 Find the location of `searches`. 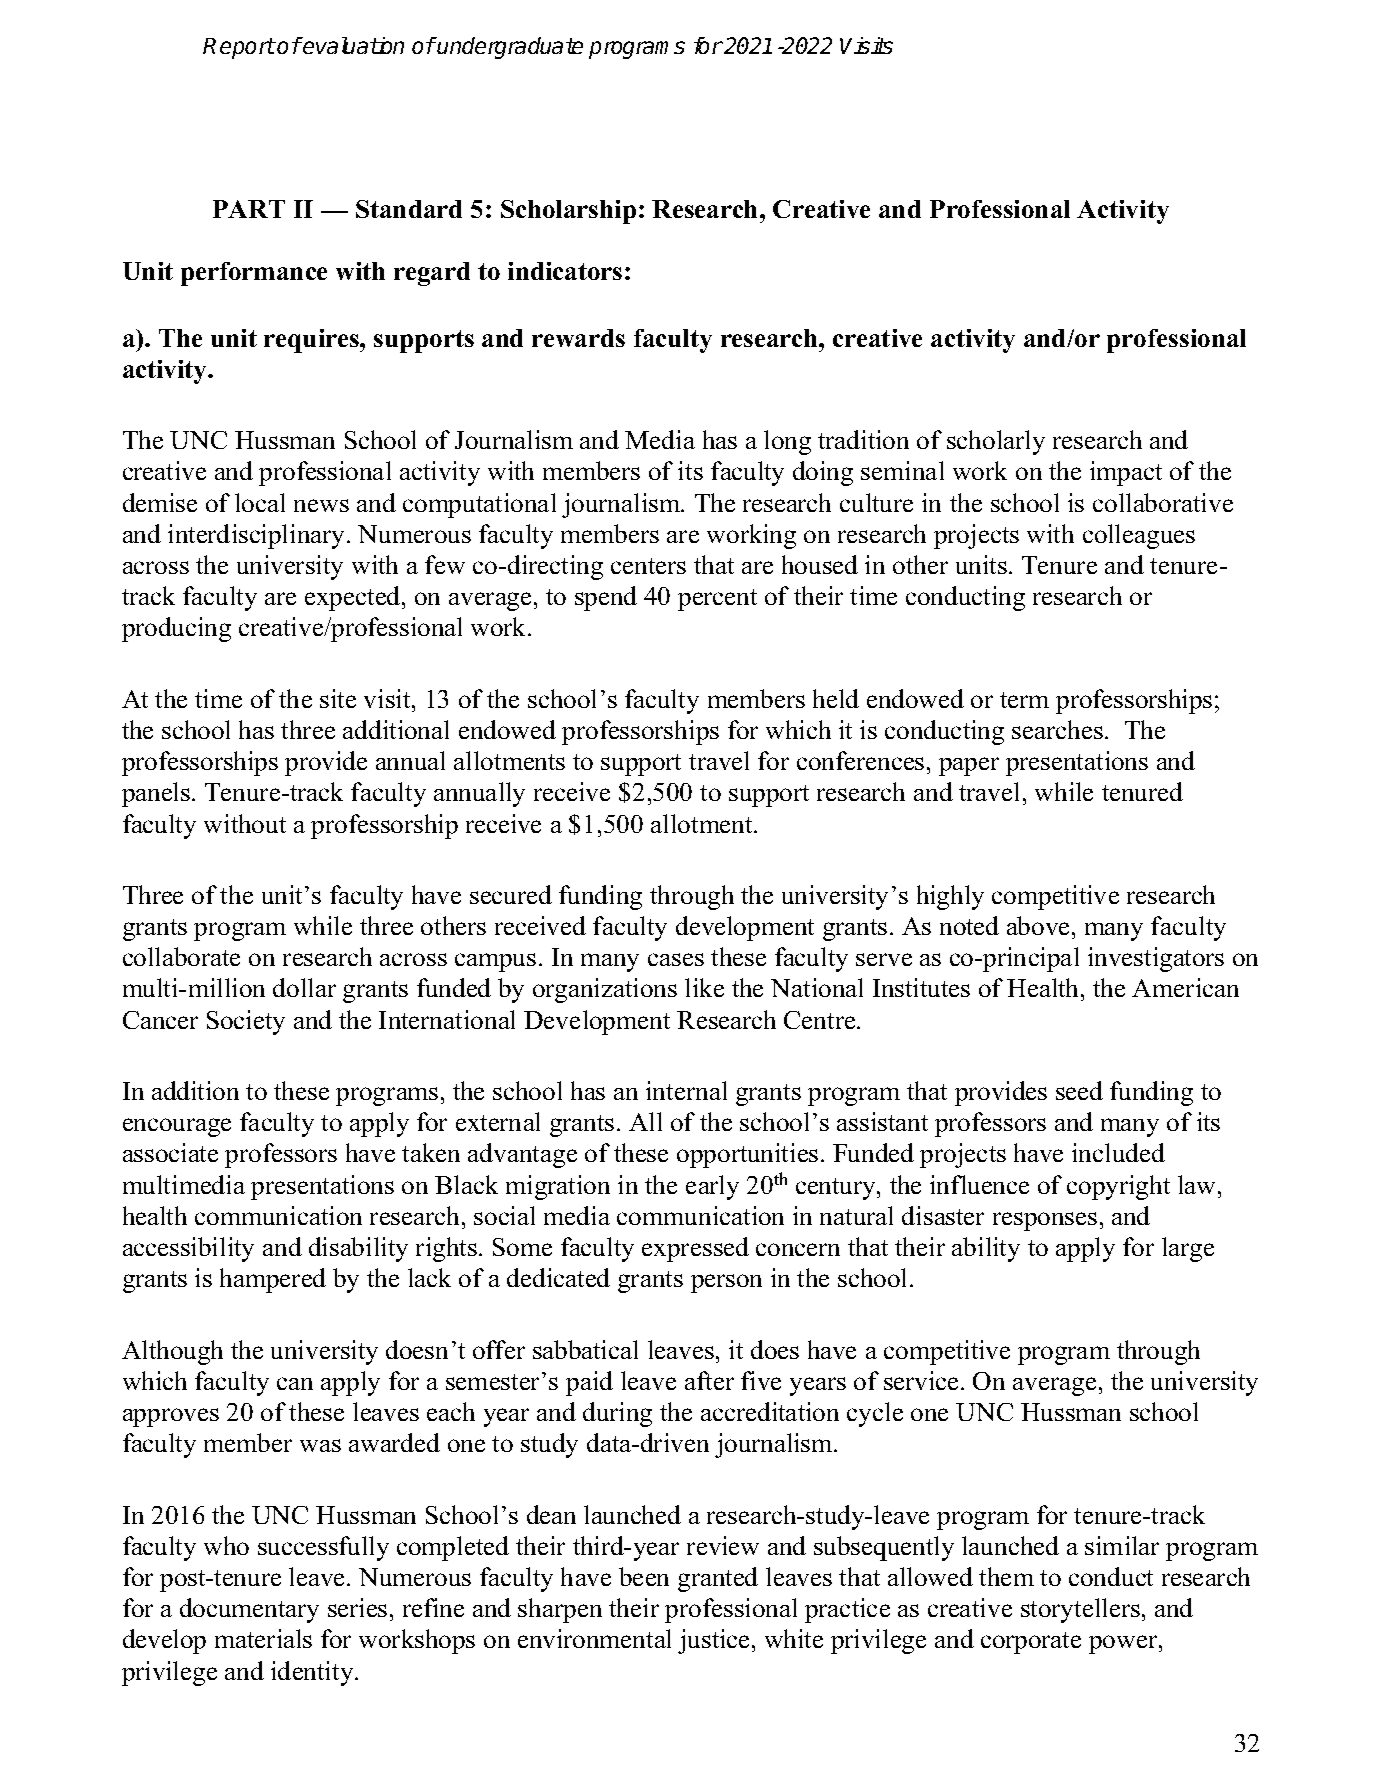

searches is located at coordinates (1057, 729).
